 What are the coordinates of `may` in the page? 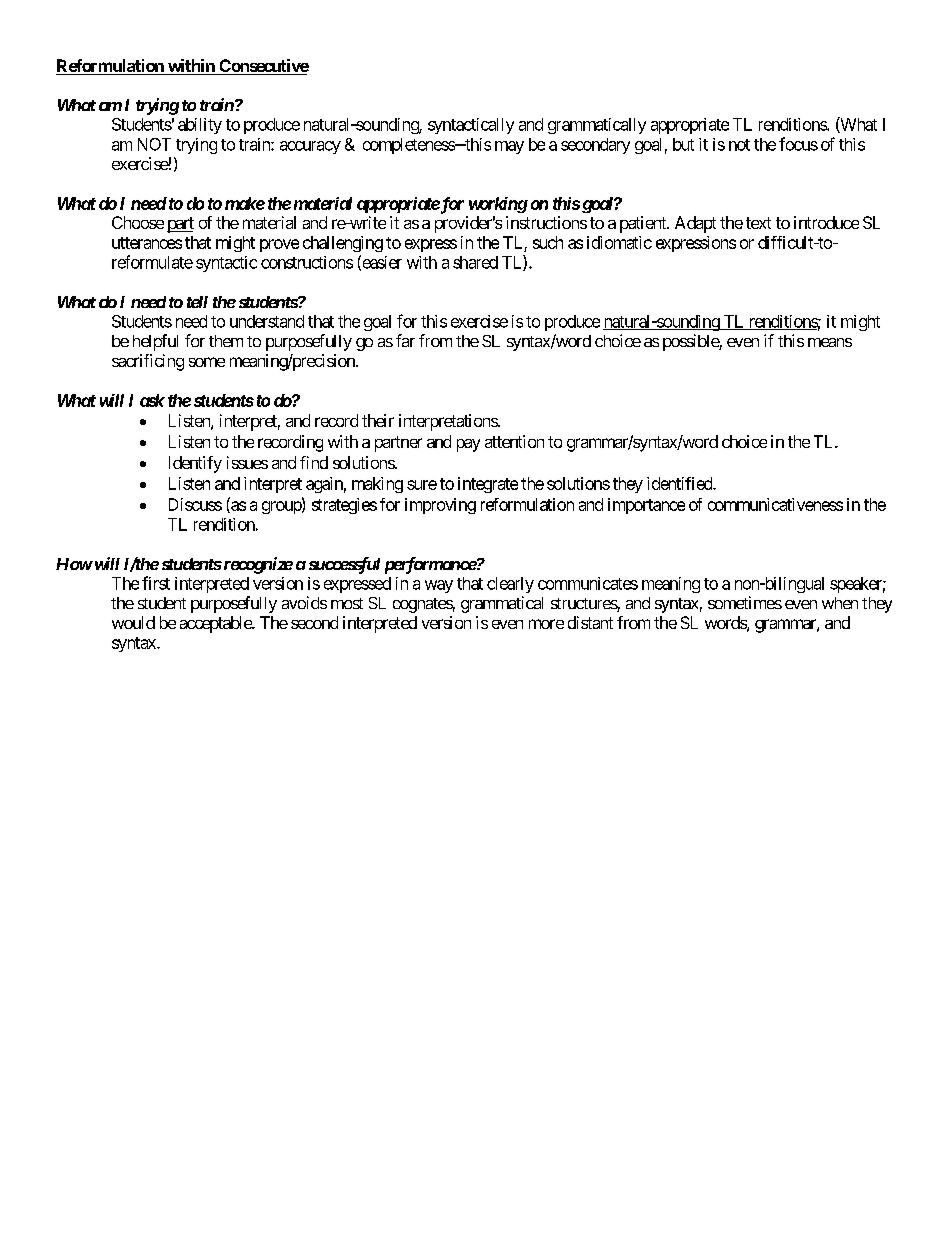 It's located at (509, 147).
